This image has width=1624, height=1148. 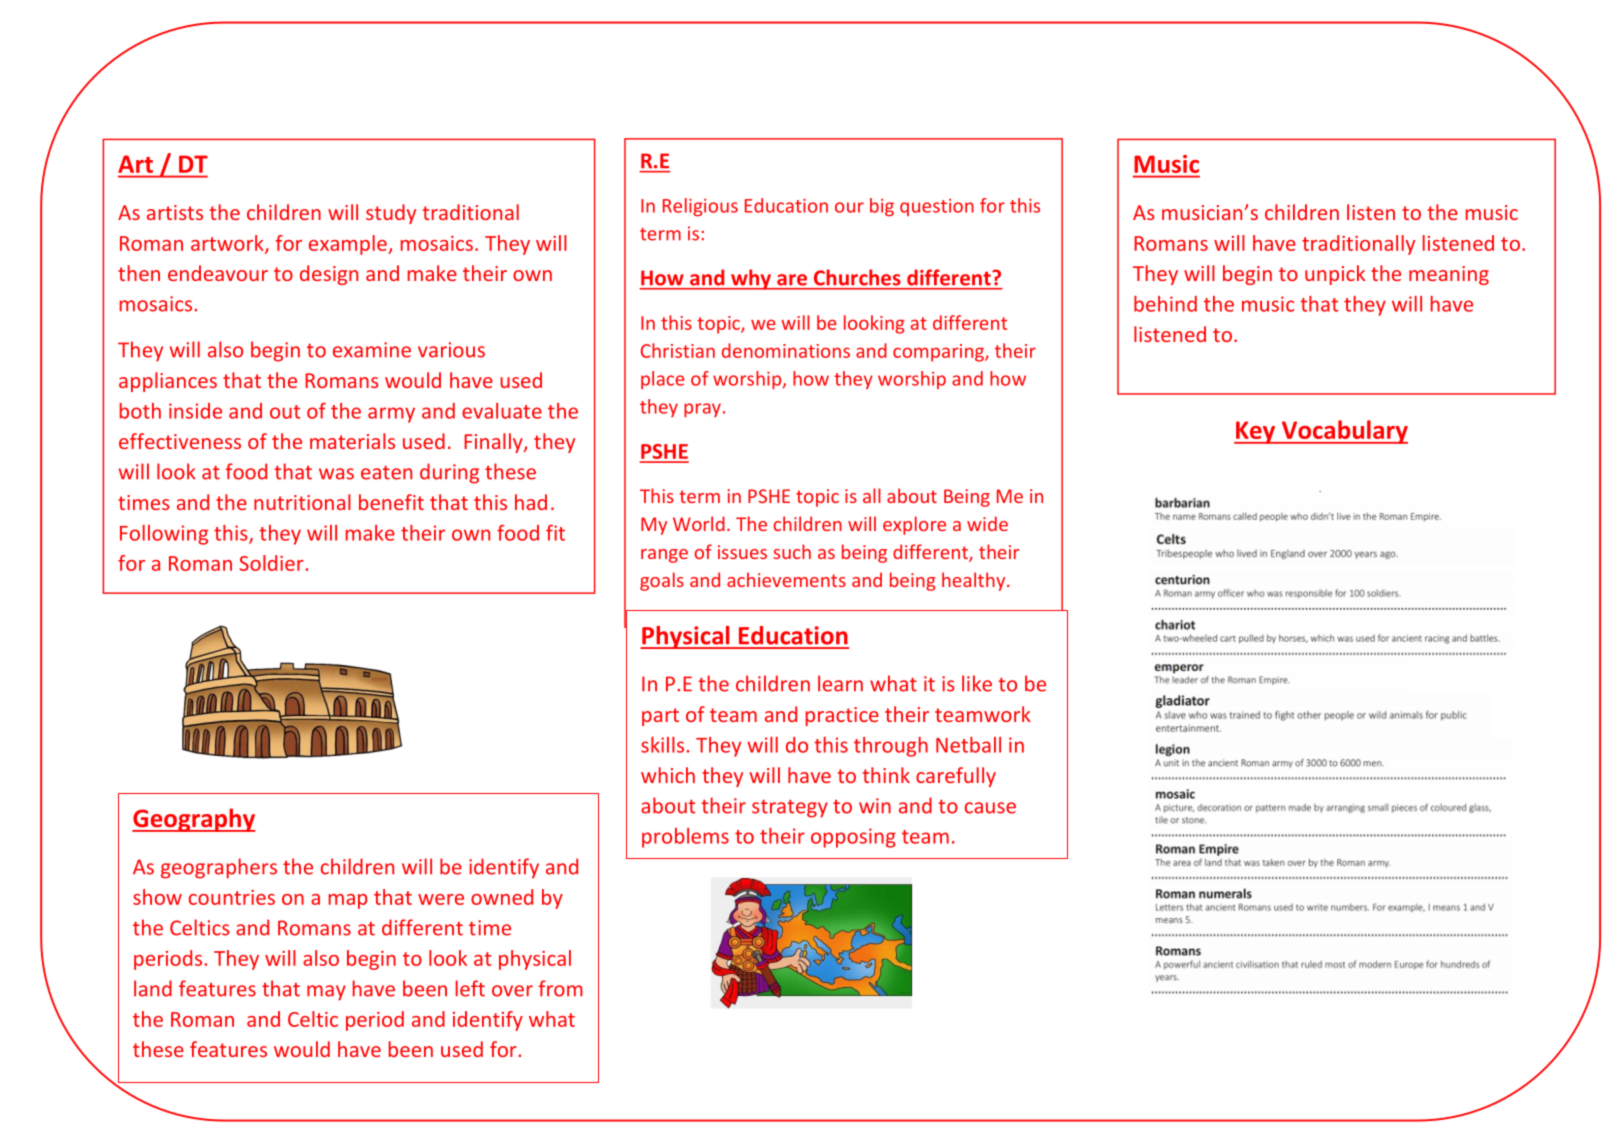 What do you see at coordinates (1256, 432) in the image?
I see `Key` at bounding box center [1256, 432].
